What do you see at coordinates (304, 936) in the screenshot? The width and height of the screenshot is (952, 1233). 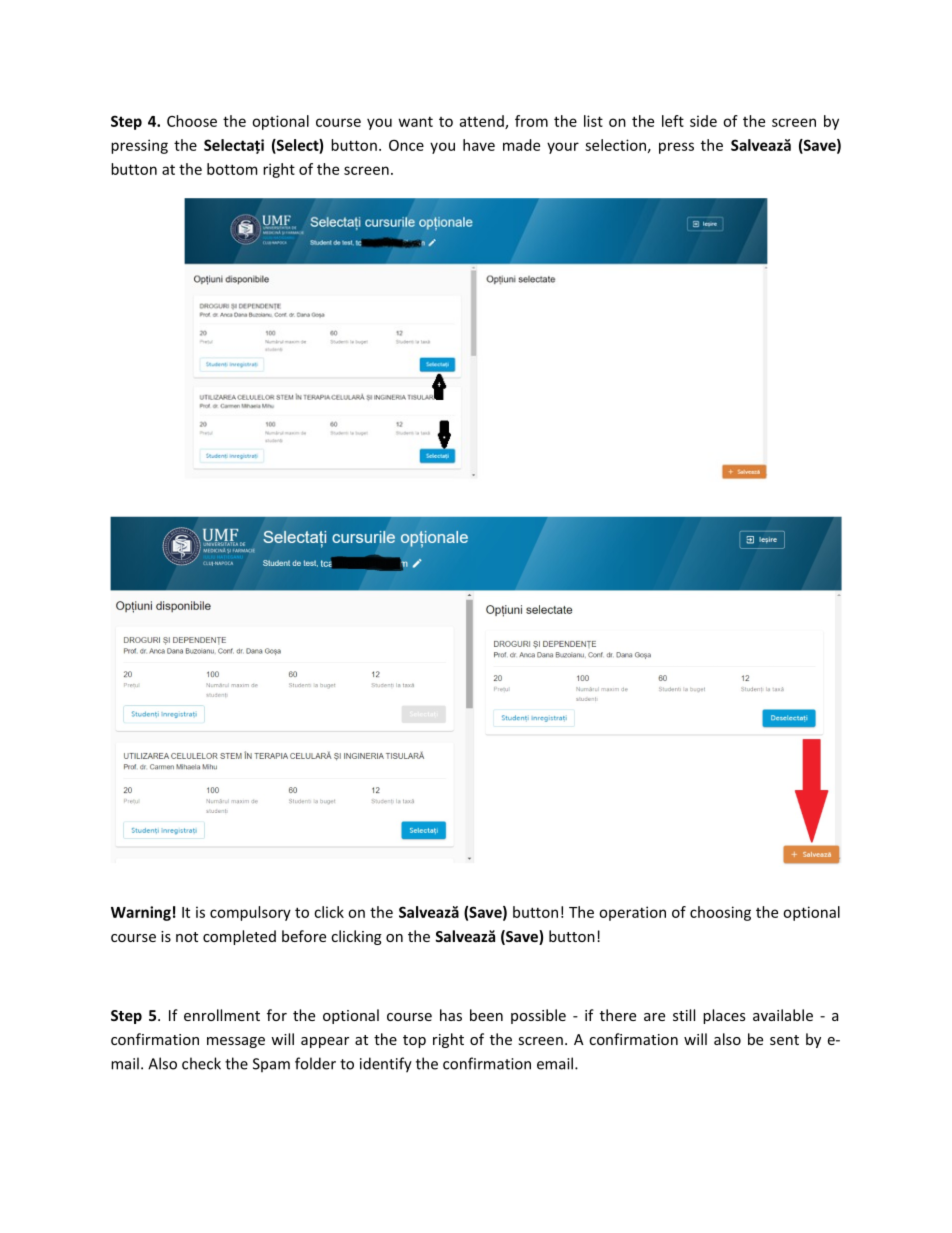 I see `before` at bounding box center [304, 936].
